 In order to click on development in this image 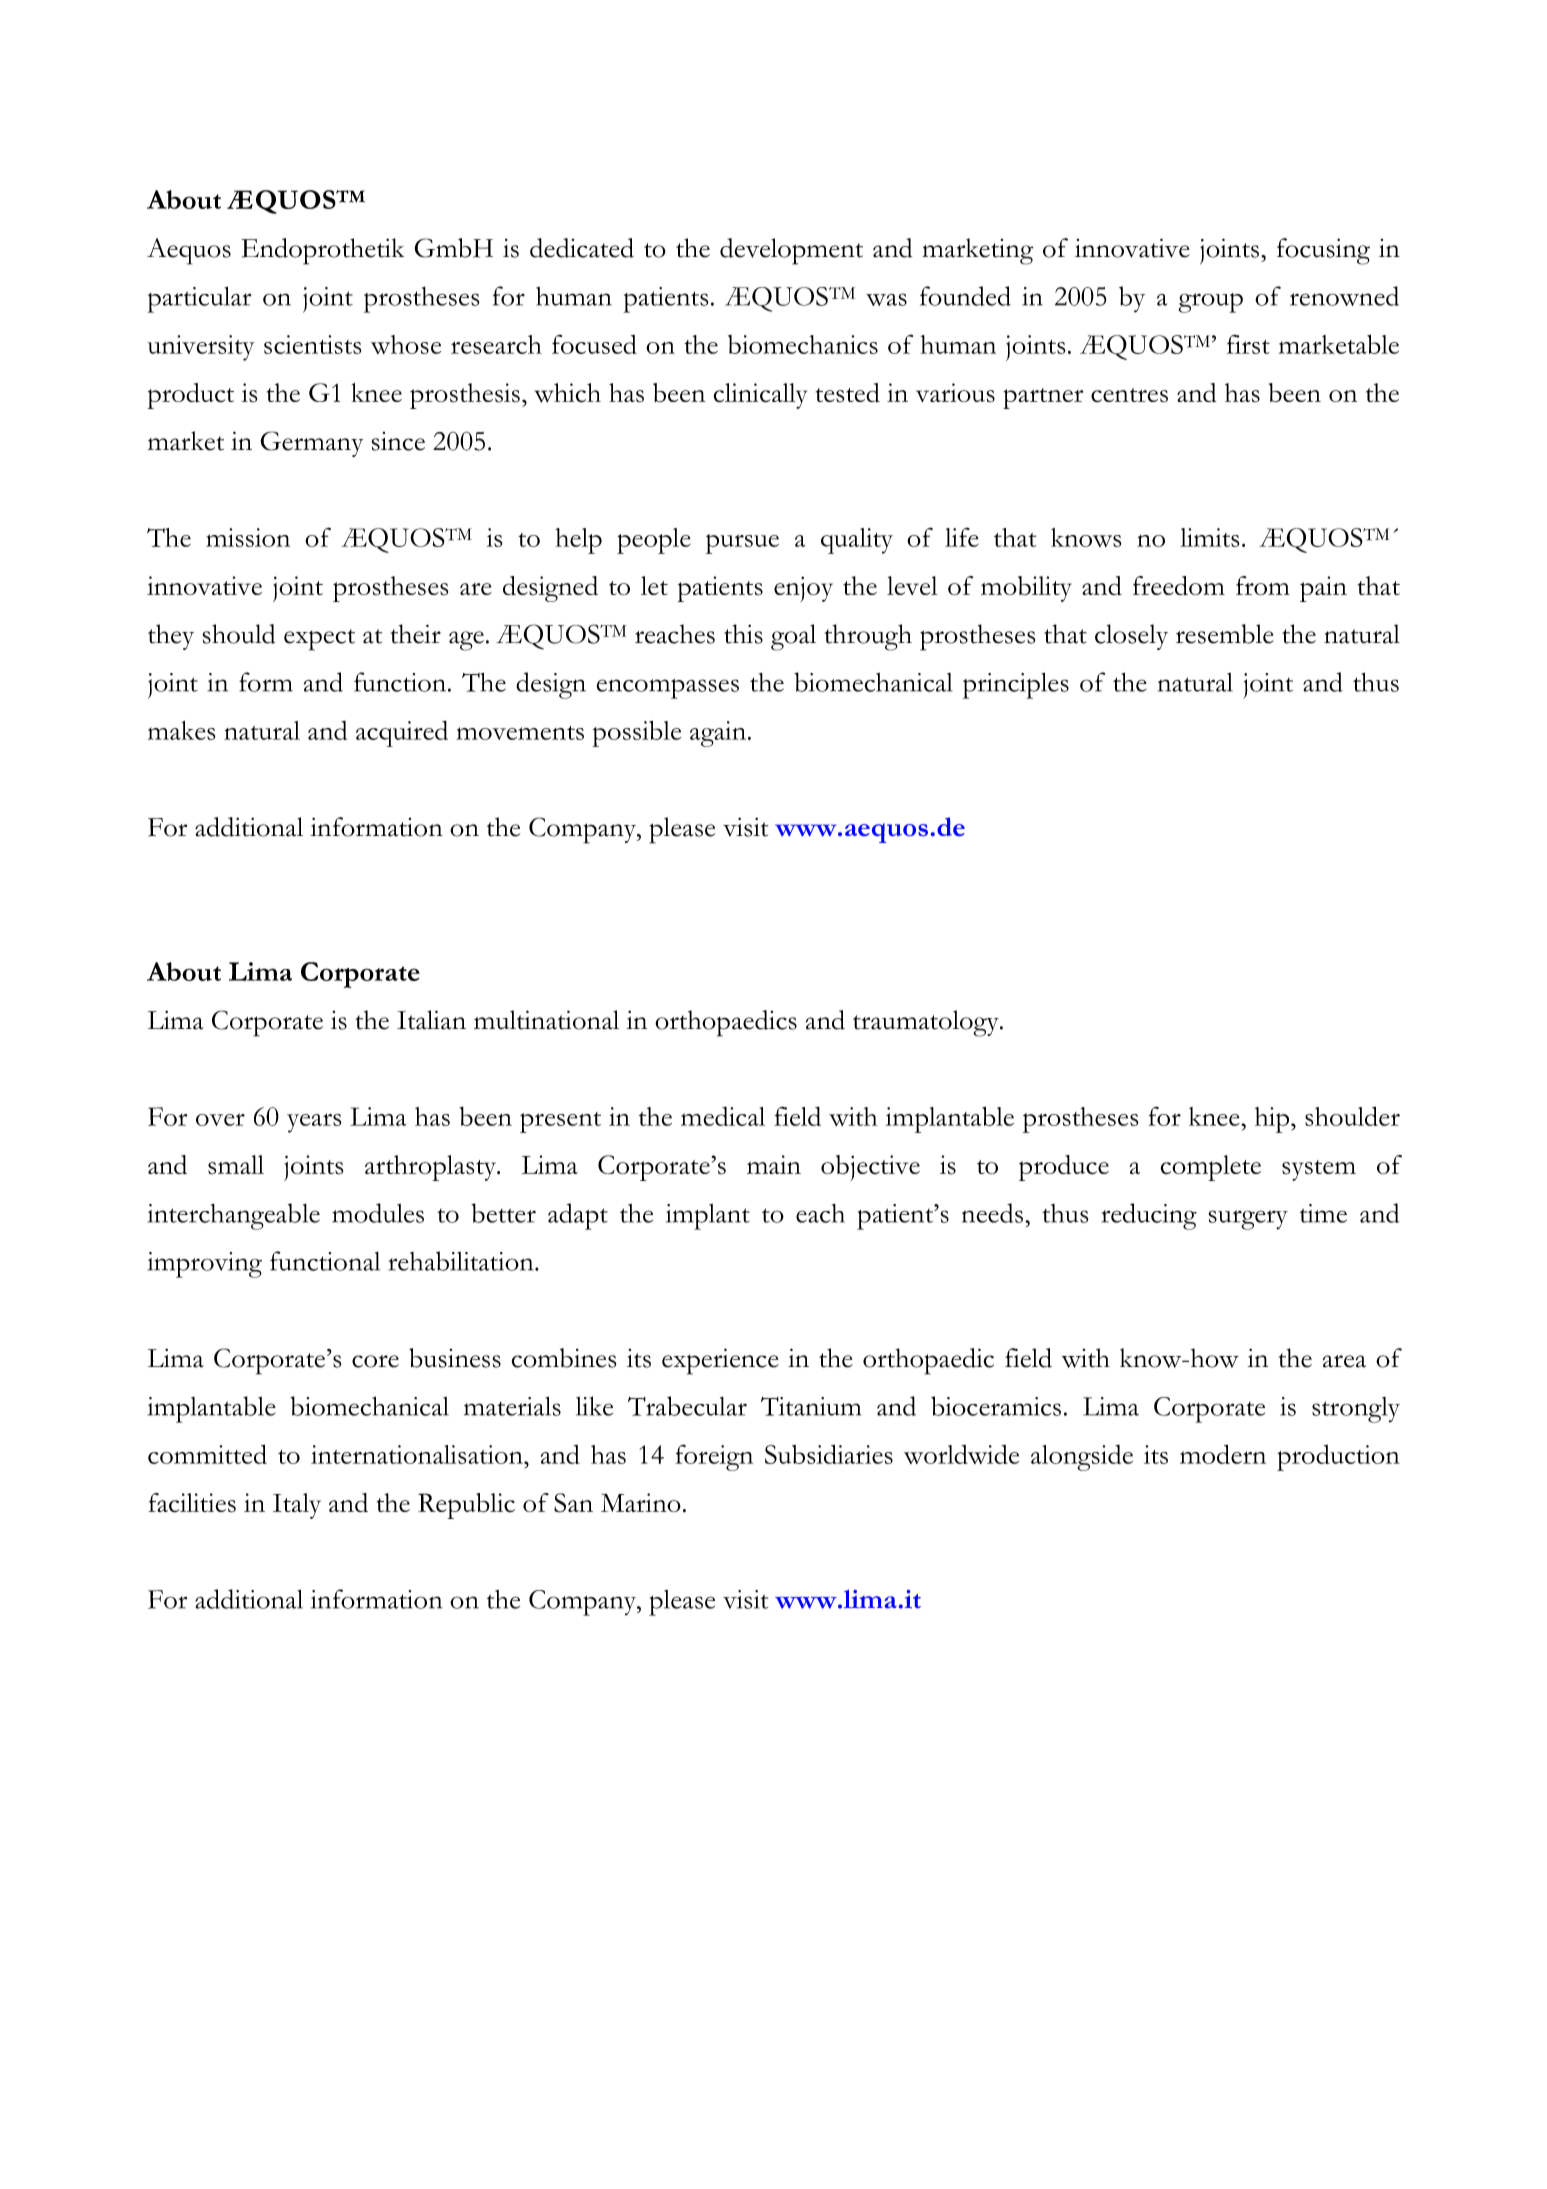, I will do `click(791, 251)`.
